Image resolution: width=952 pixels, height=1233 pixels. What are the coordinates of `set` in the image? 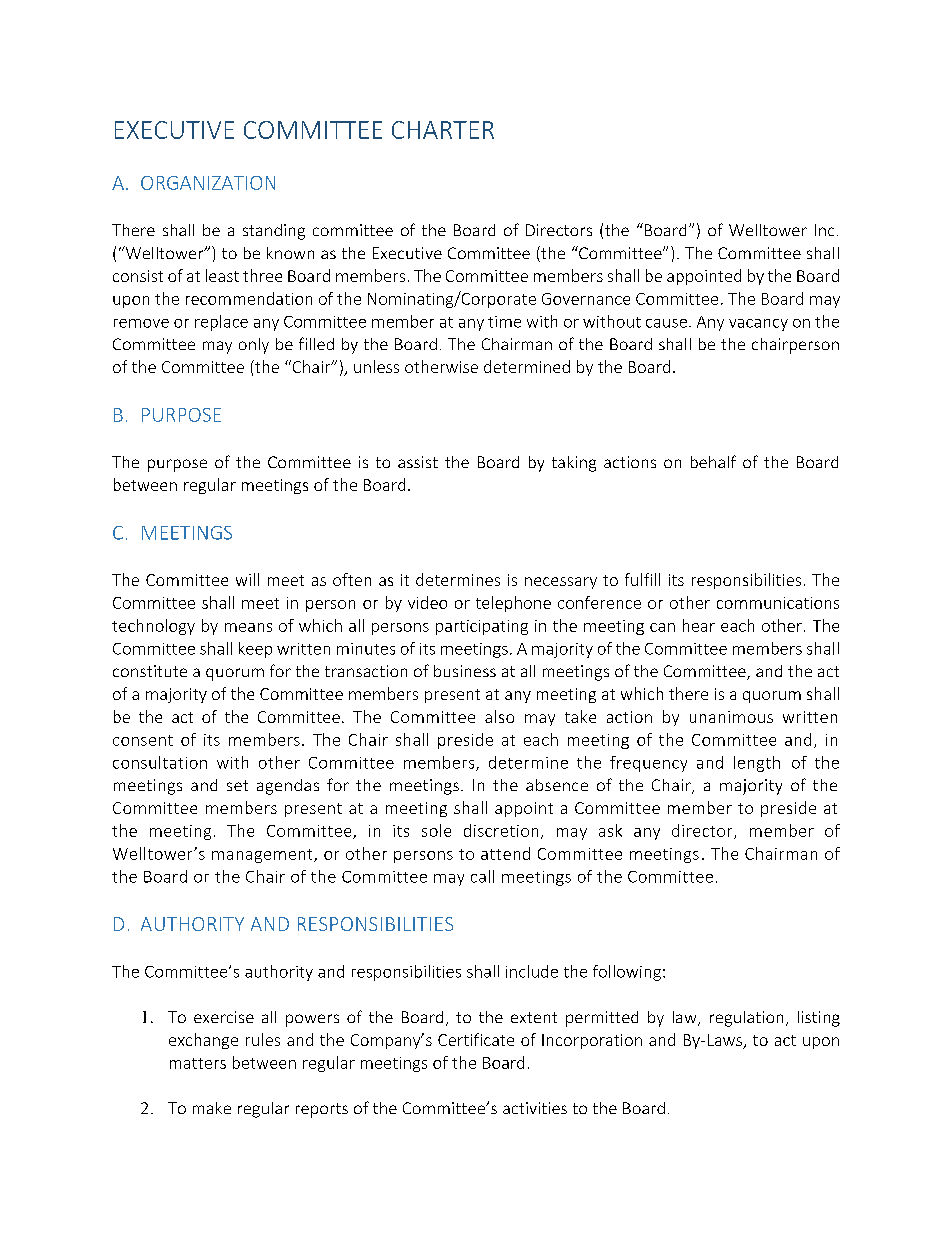 It's located at (237, 785).
